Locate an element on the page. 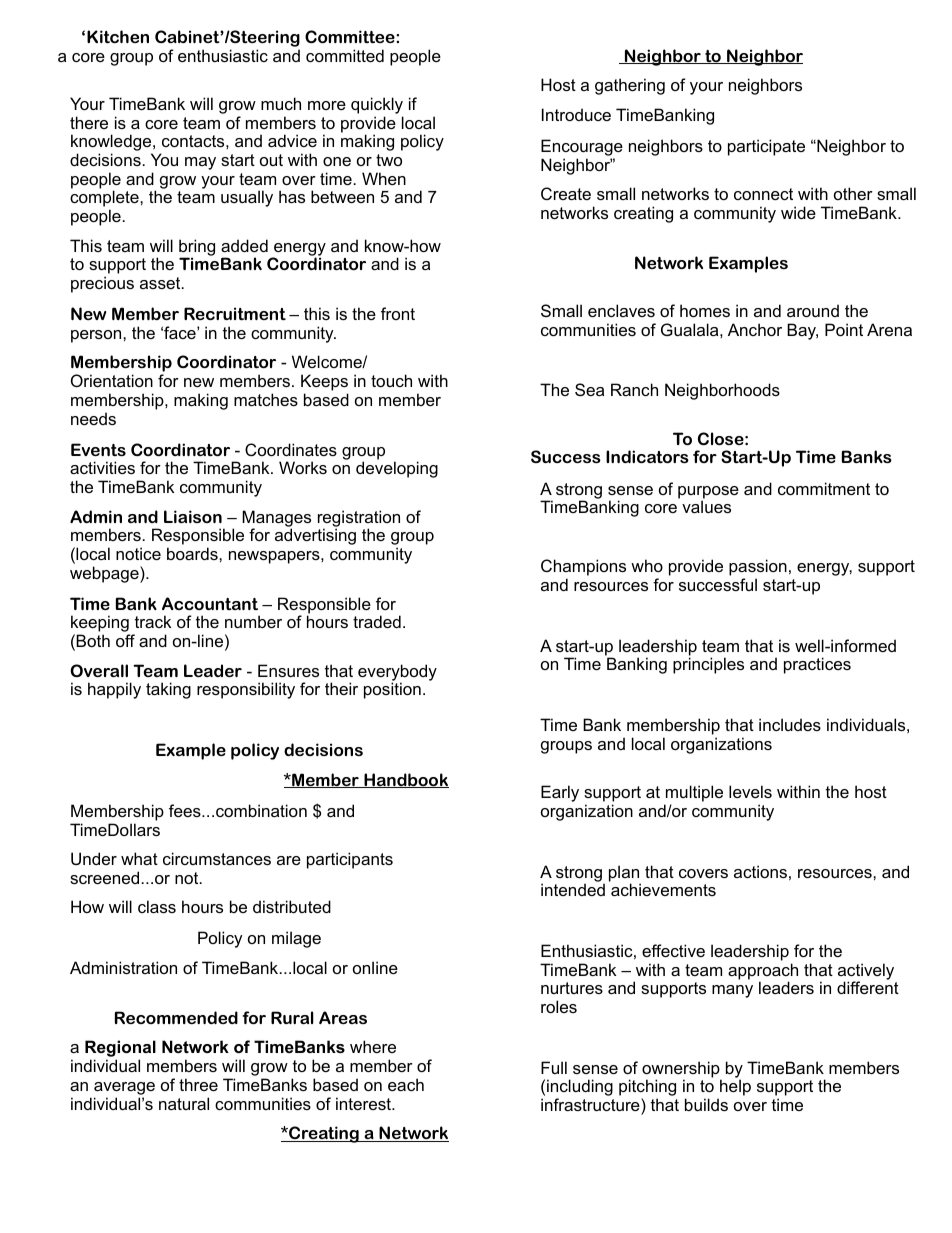 Image resolution: width=952 pixels, height=1233 pixels. taking is located at coordinates (168, 690).
